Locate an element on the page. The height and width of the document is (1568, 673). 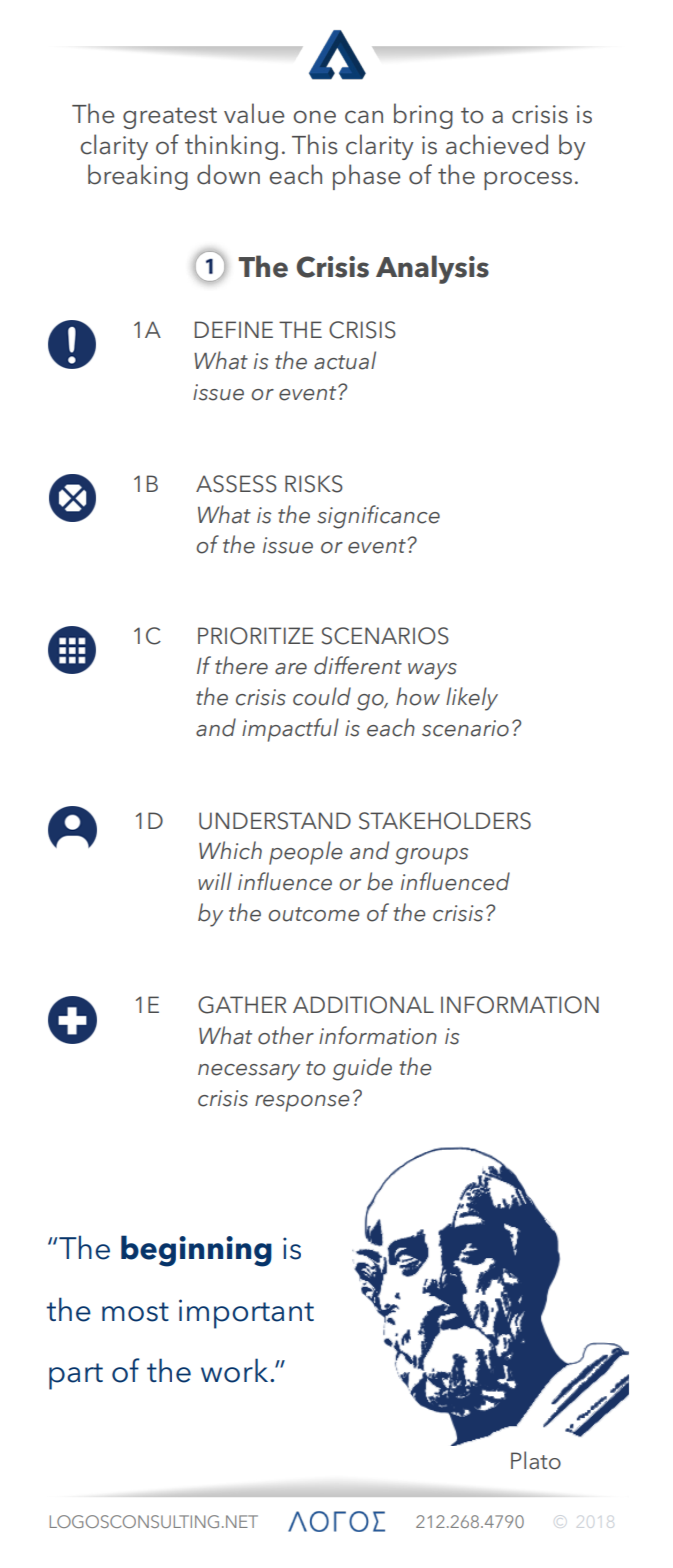
RISKS is located at coordinates (314, 484).
